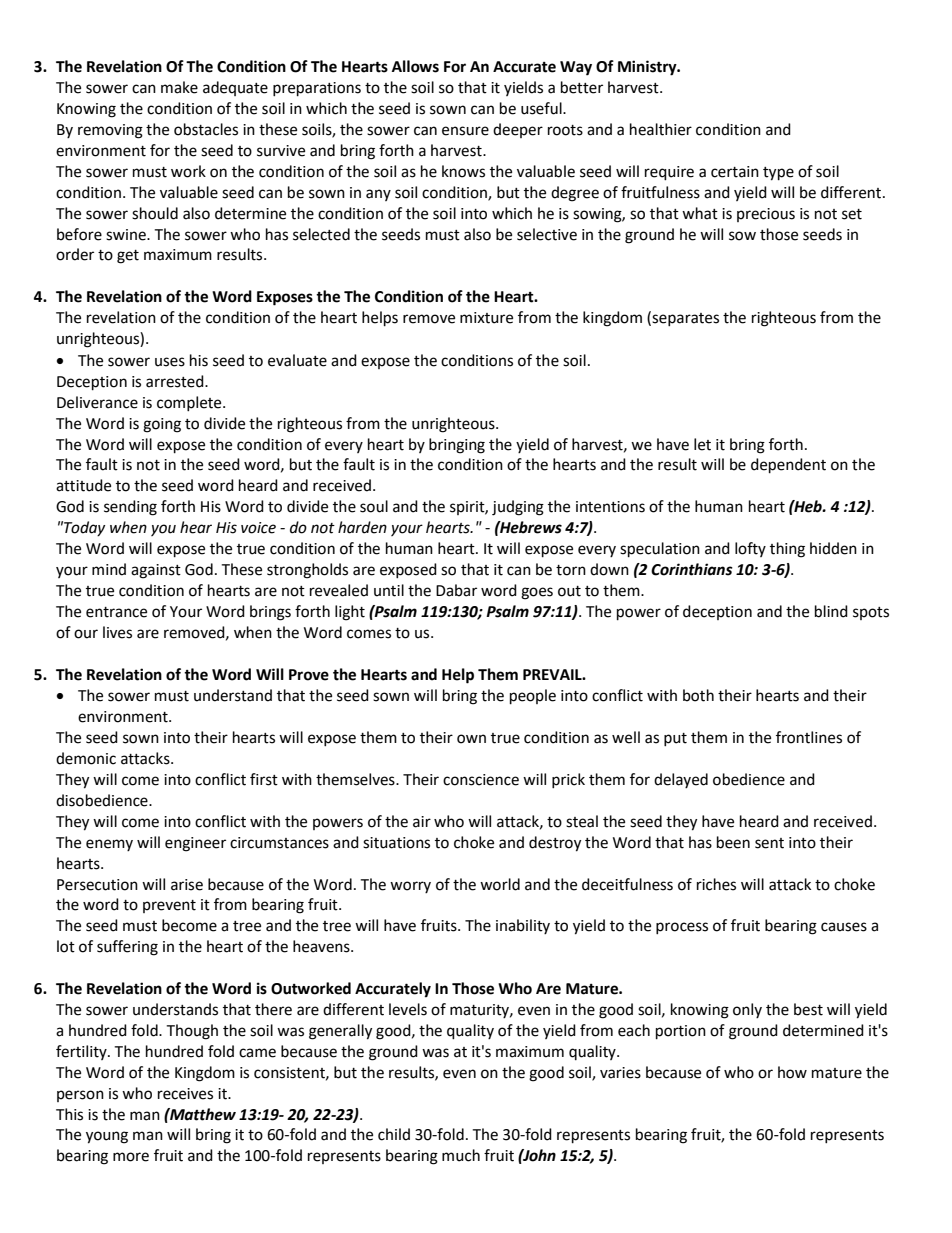 This screenshot has height=1233, width=952. I want to click on ensure, so click(465, 131).
